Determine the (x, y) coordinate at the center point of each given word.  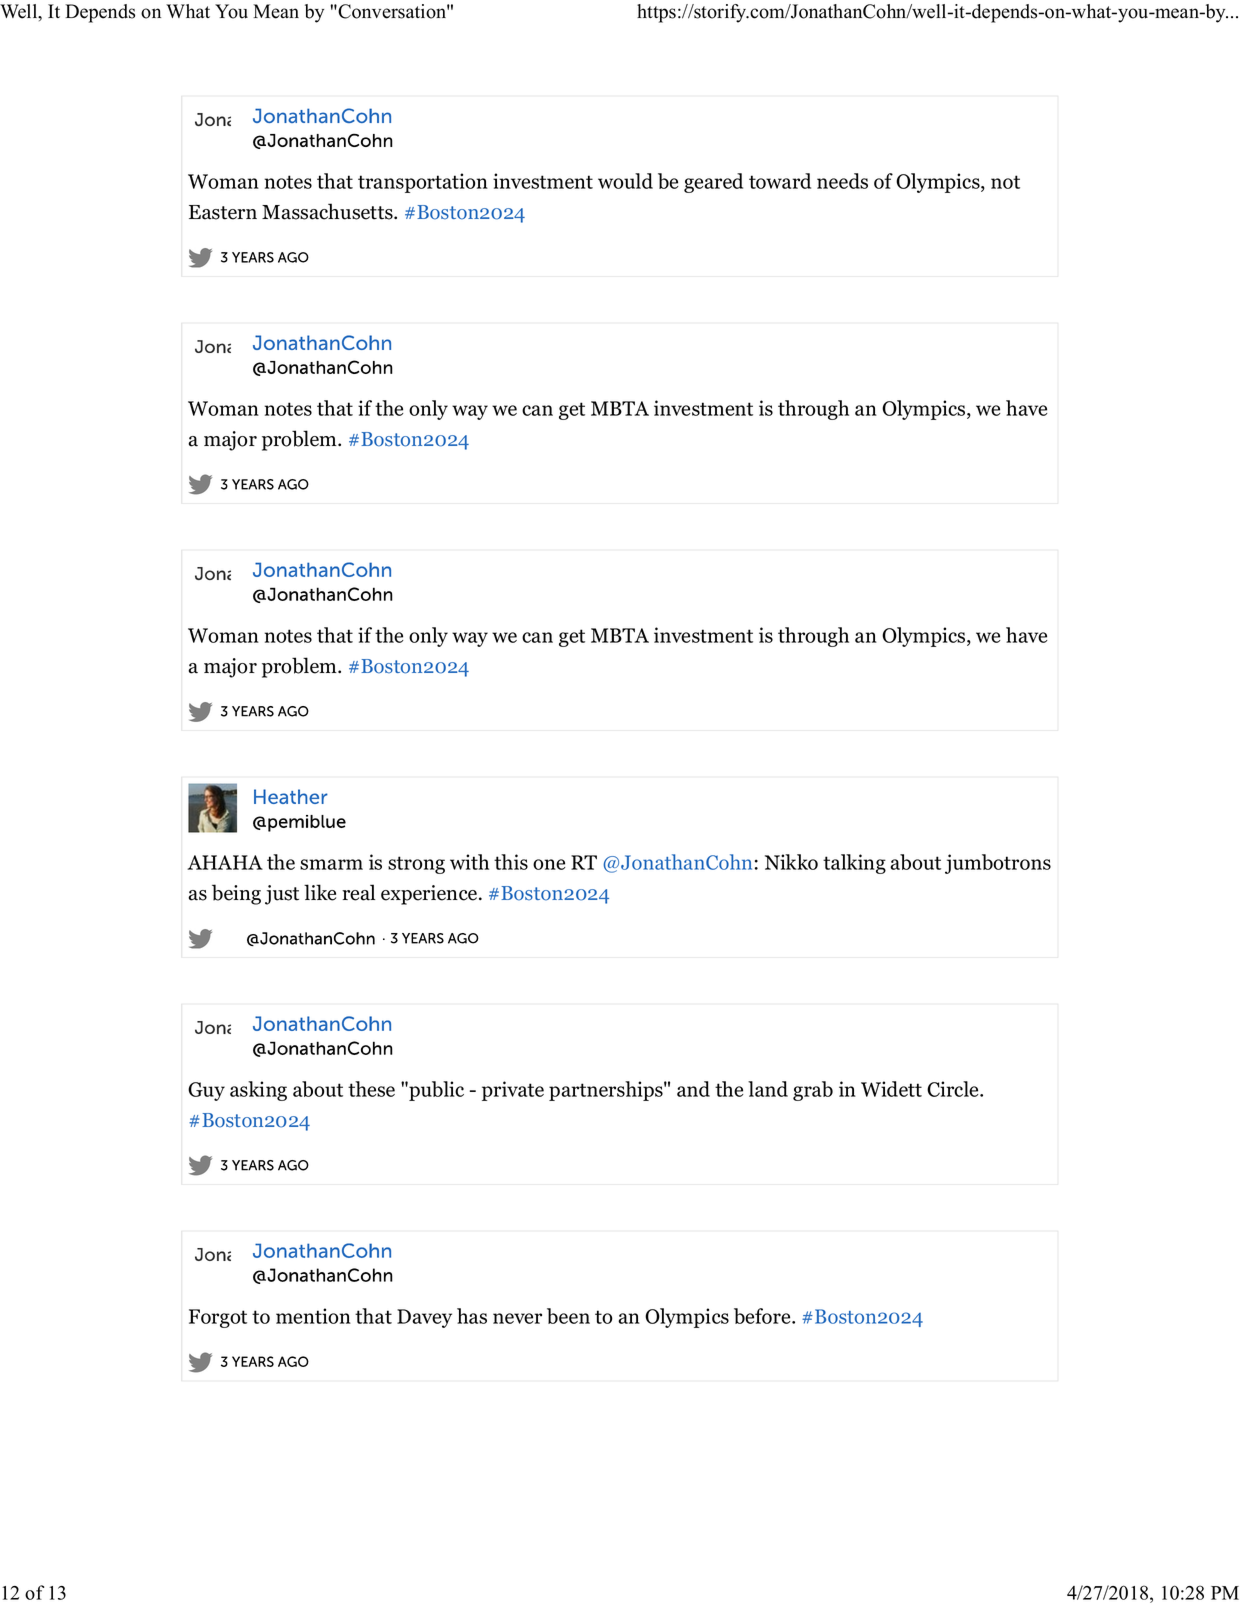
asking (258, 1091)
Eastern (223, 212)
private (513, 1091)
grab (813, 1091)
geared (713, 183)
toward (780, 181)
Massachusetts (328, 211)
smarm (331, 864)
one (549, 864)
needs (842, 181)
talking (854, 864)
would (625, 181)
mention (313, 1316)
